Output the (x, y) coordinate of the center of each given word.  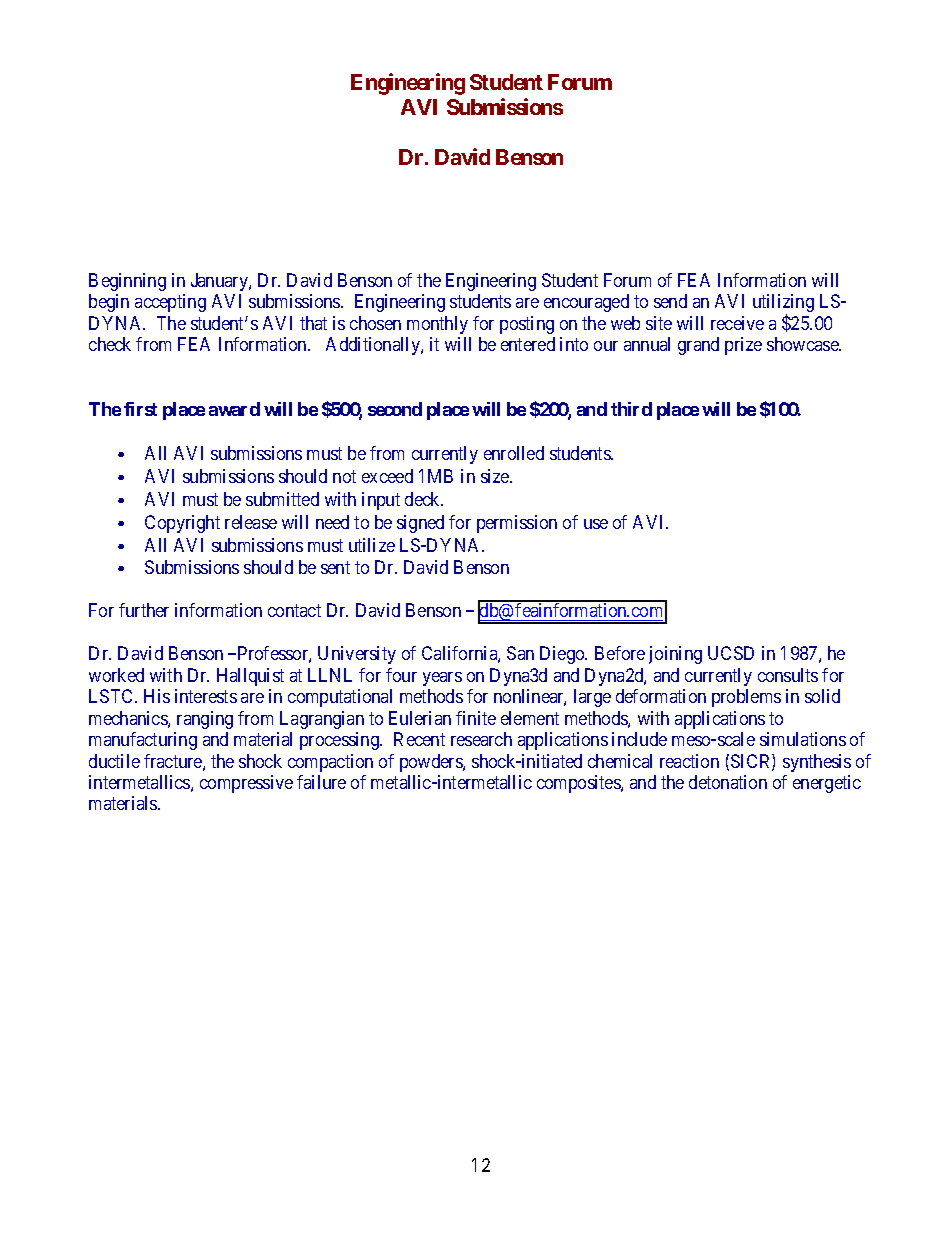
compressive (246, 784)
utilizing (783, 304)
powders (432, 763)
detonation (728, 782)
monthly (437, 325)
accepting (170, 303)
